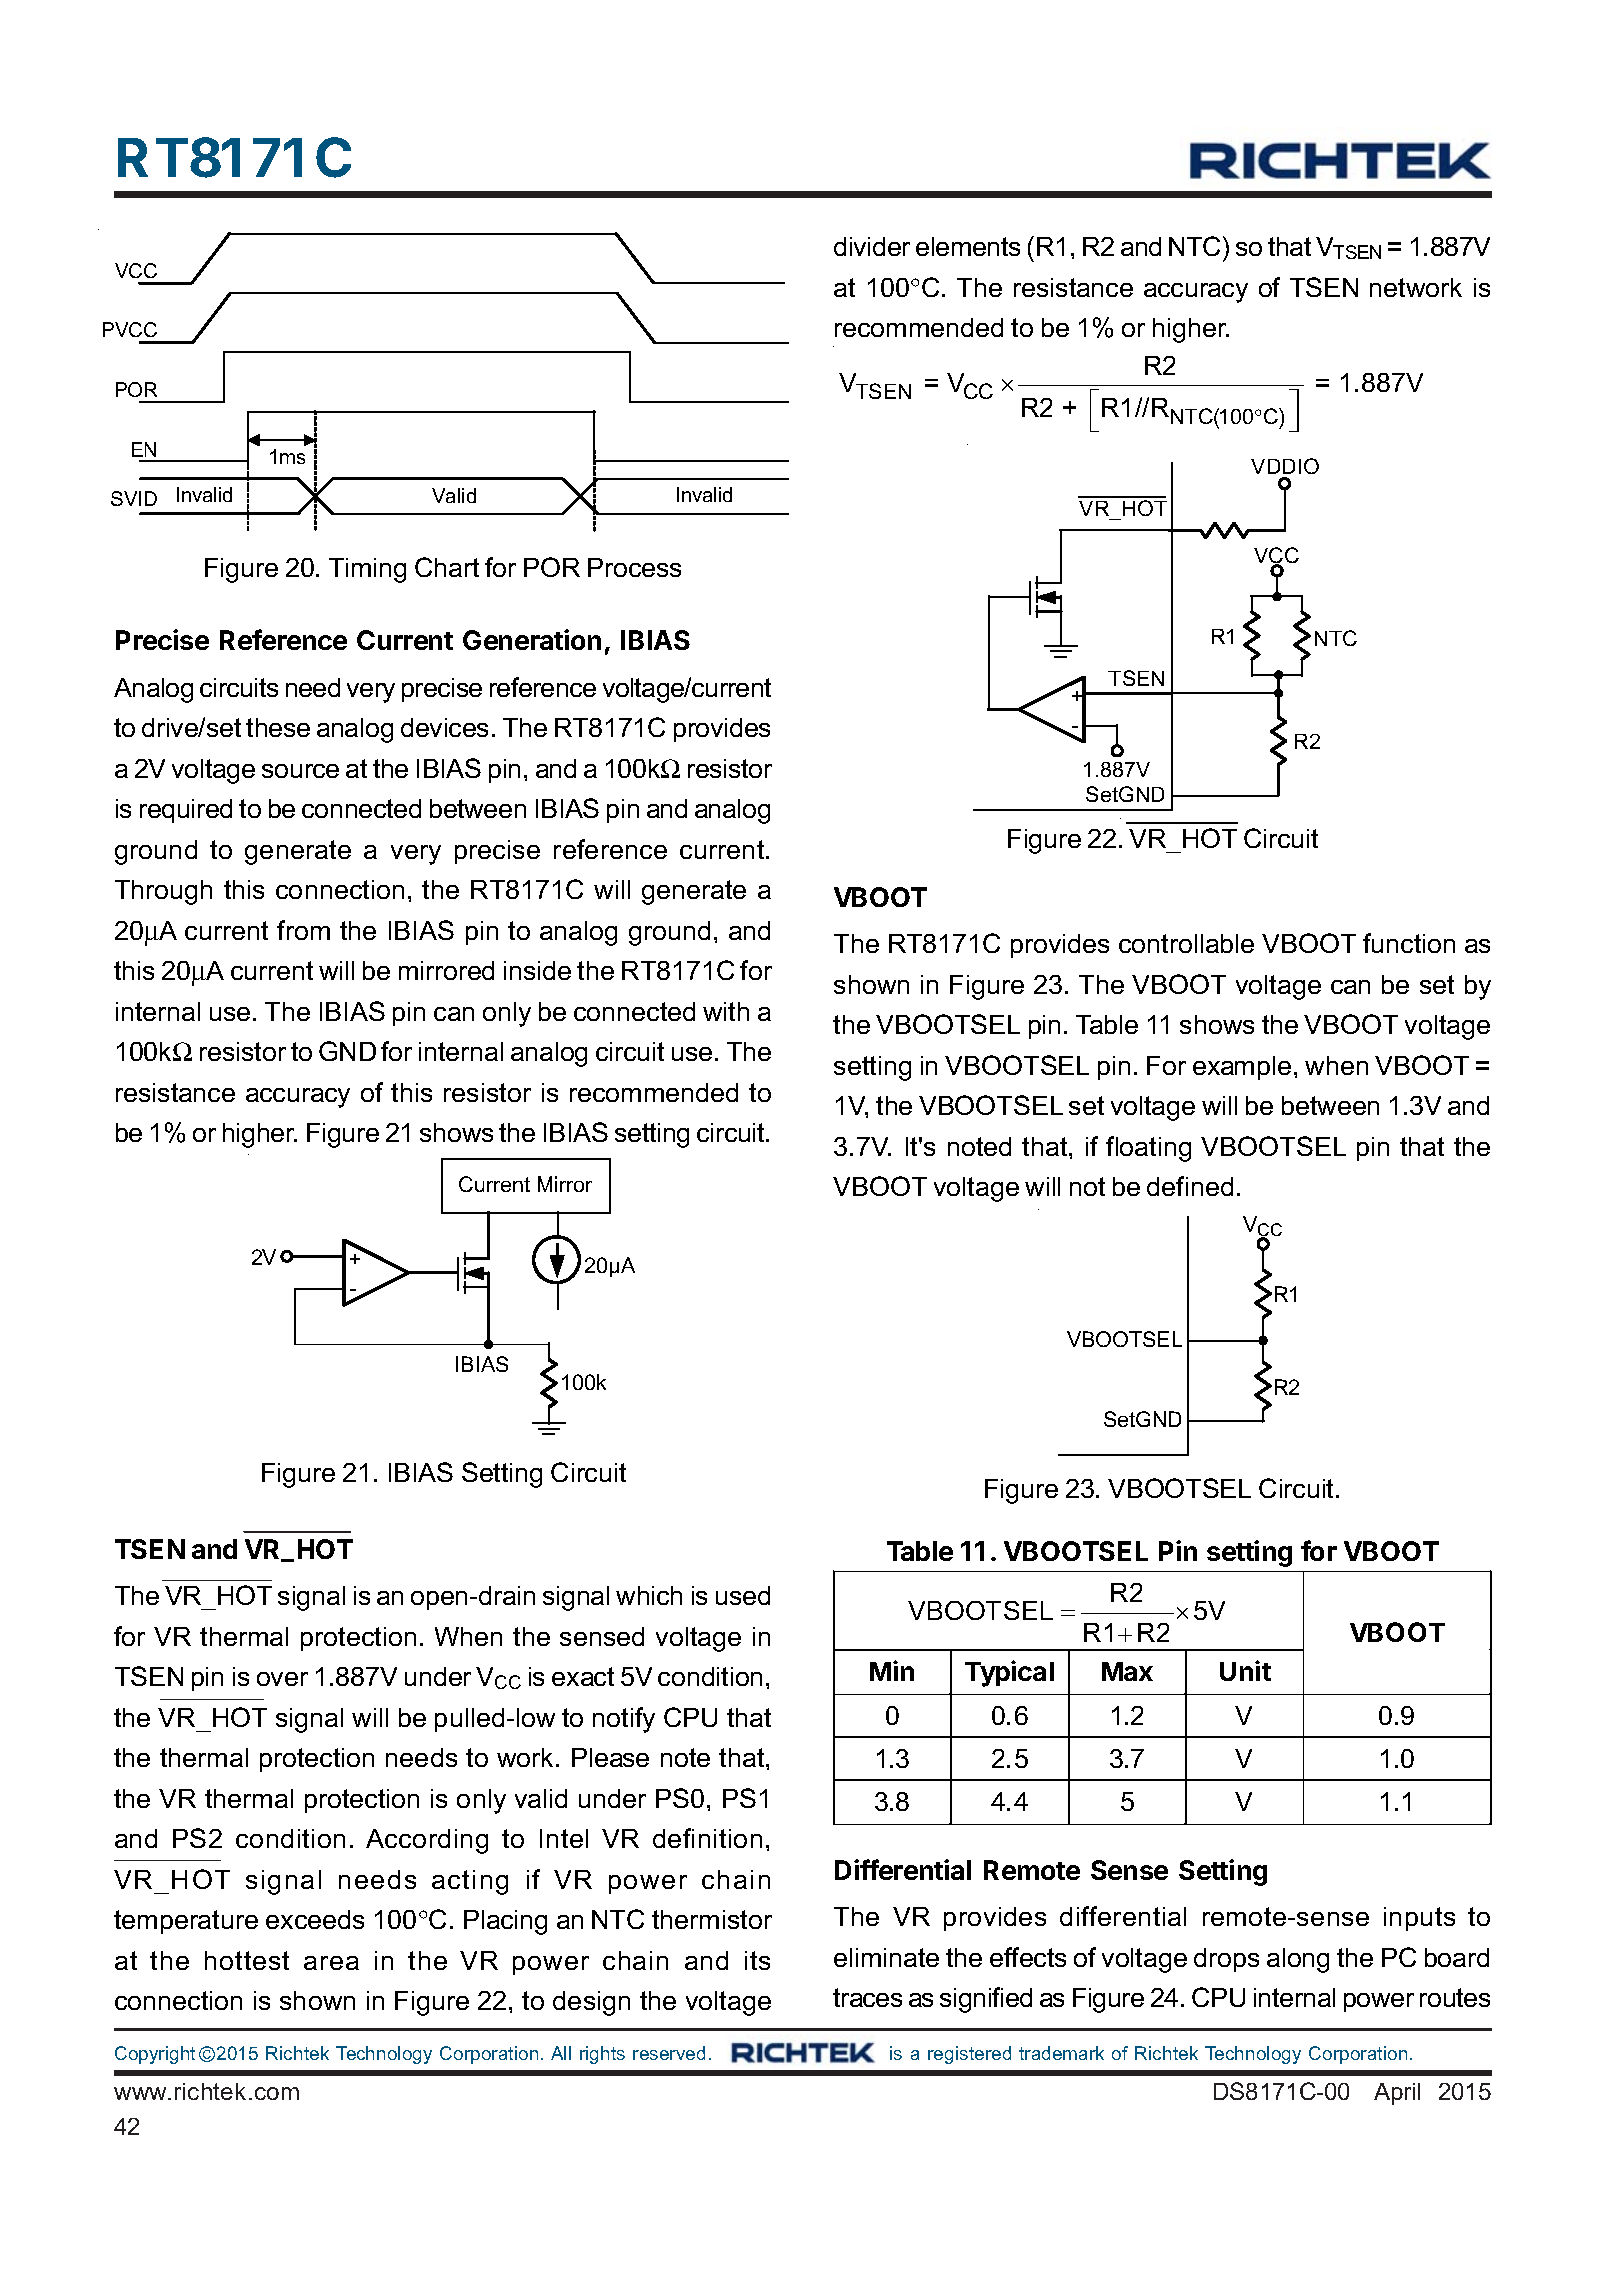 The height and width of the image is (2273, 1606). Describe the element at coordinates (367, 570) in the image. I see `Timing` at that location.
